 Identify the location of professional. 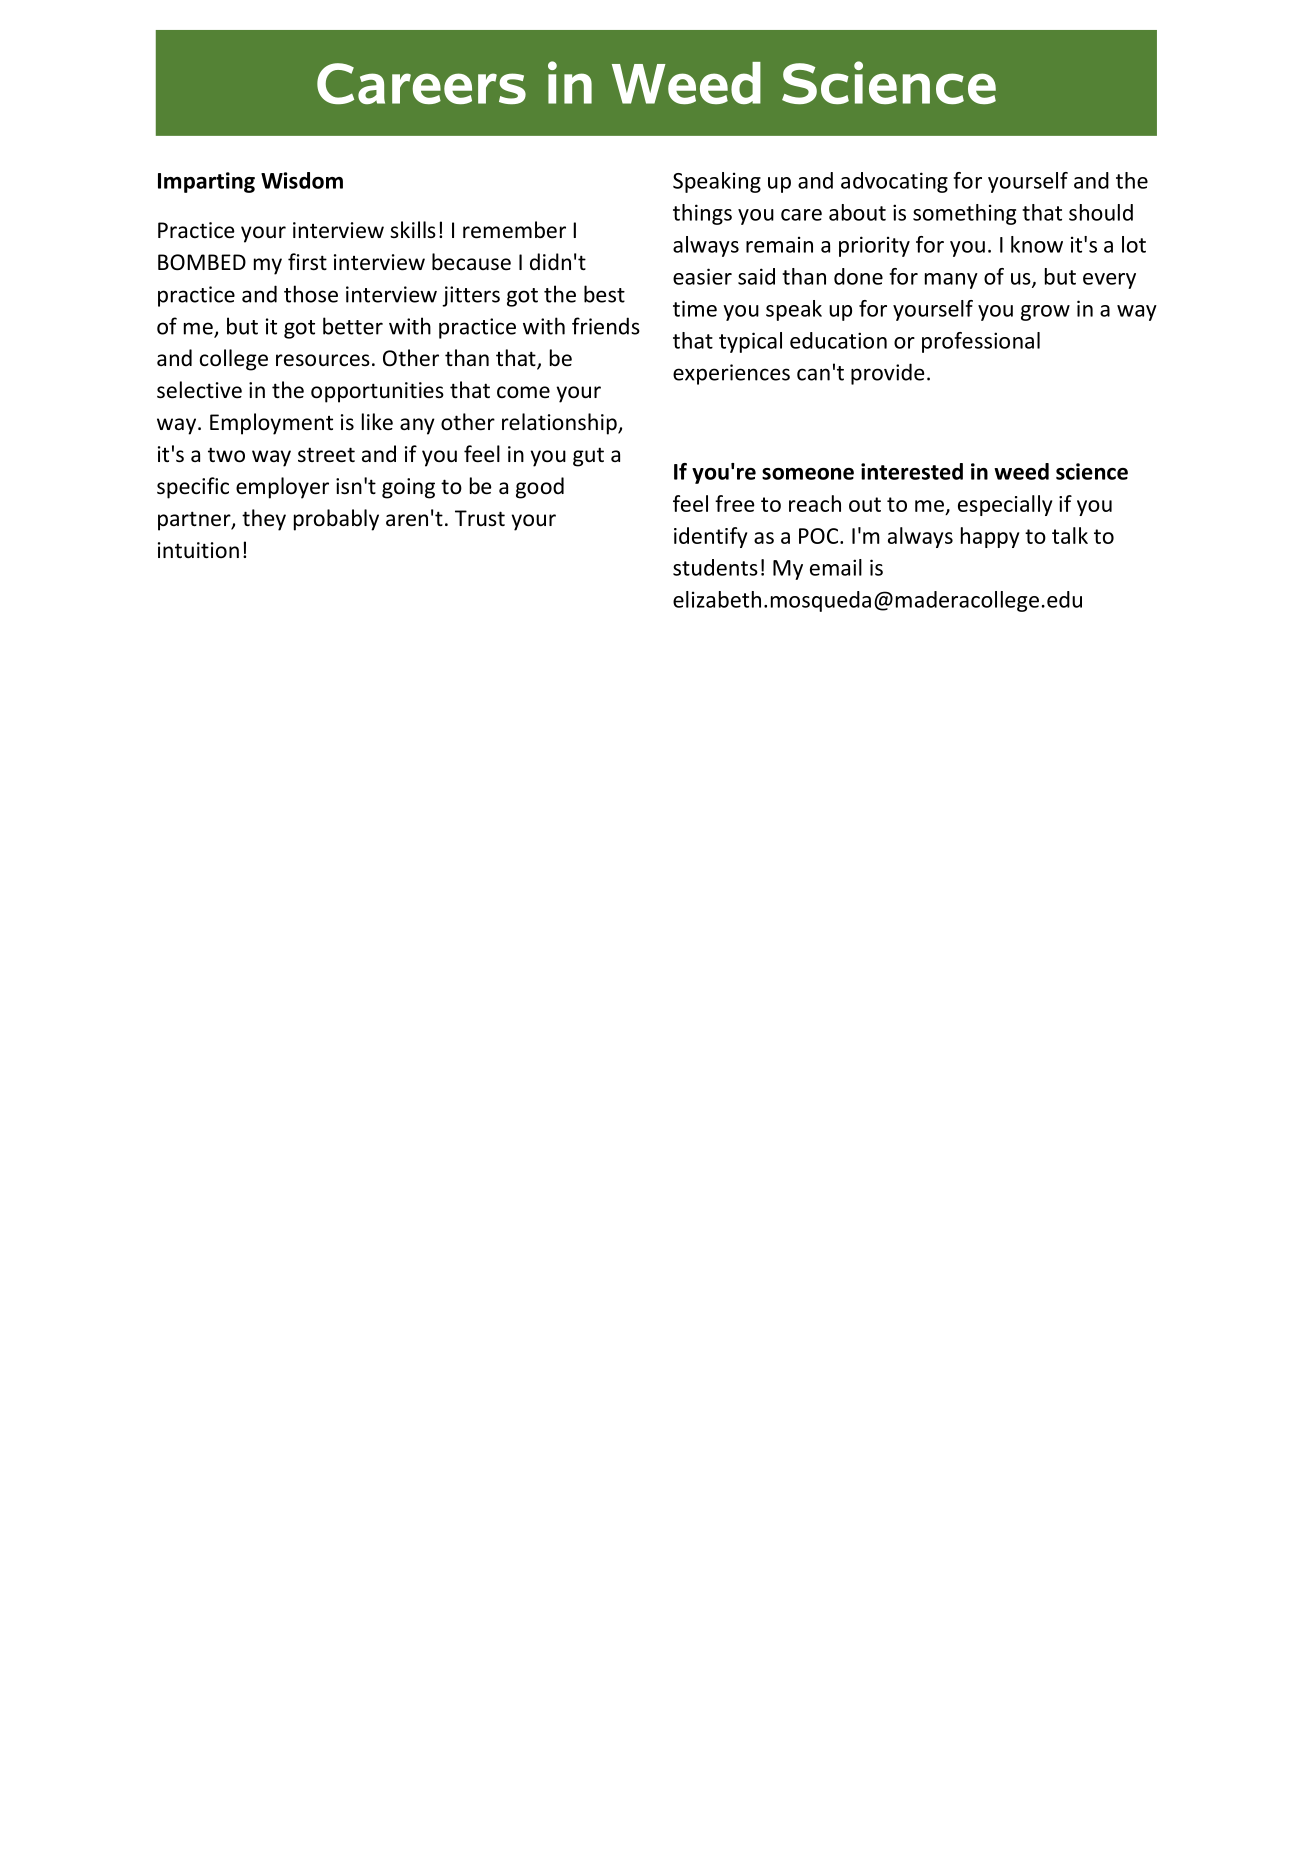
(981, 342).
